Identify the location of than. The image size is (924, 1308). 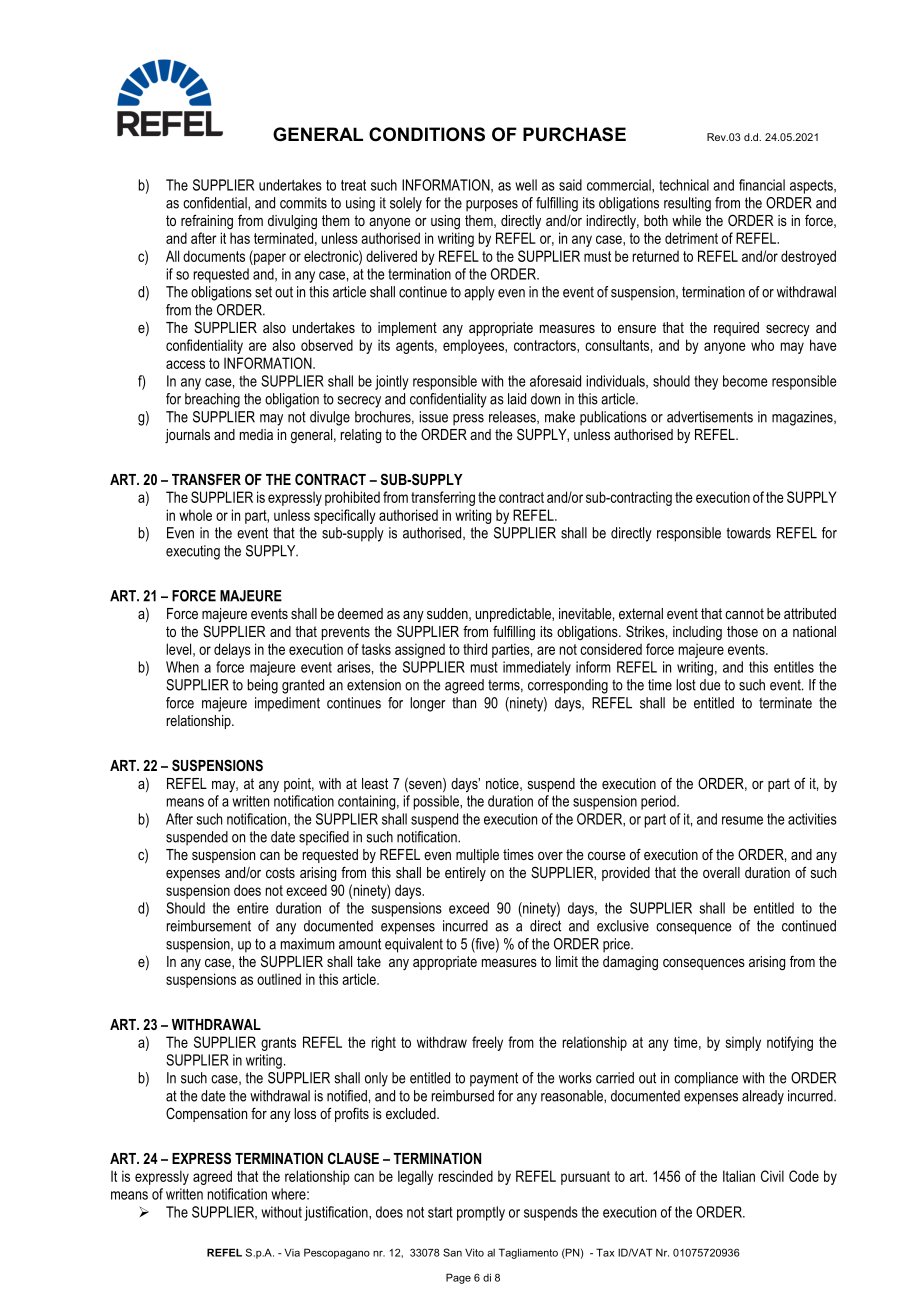
(464, 703).
